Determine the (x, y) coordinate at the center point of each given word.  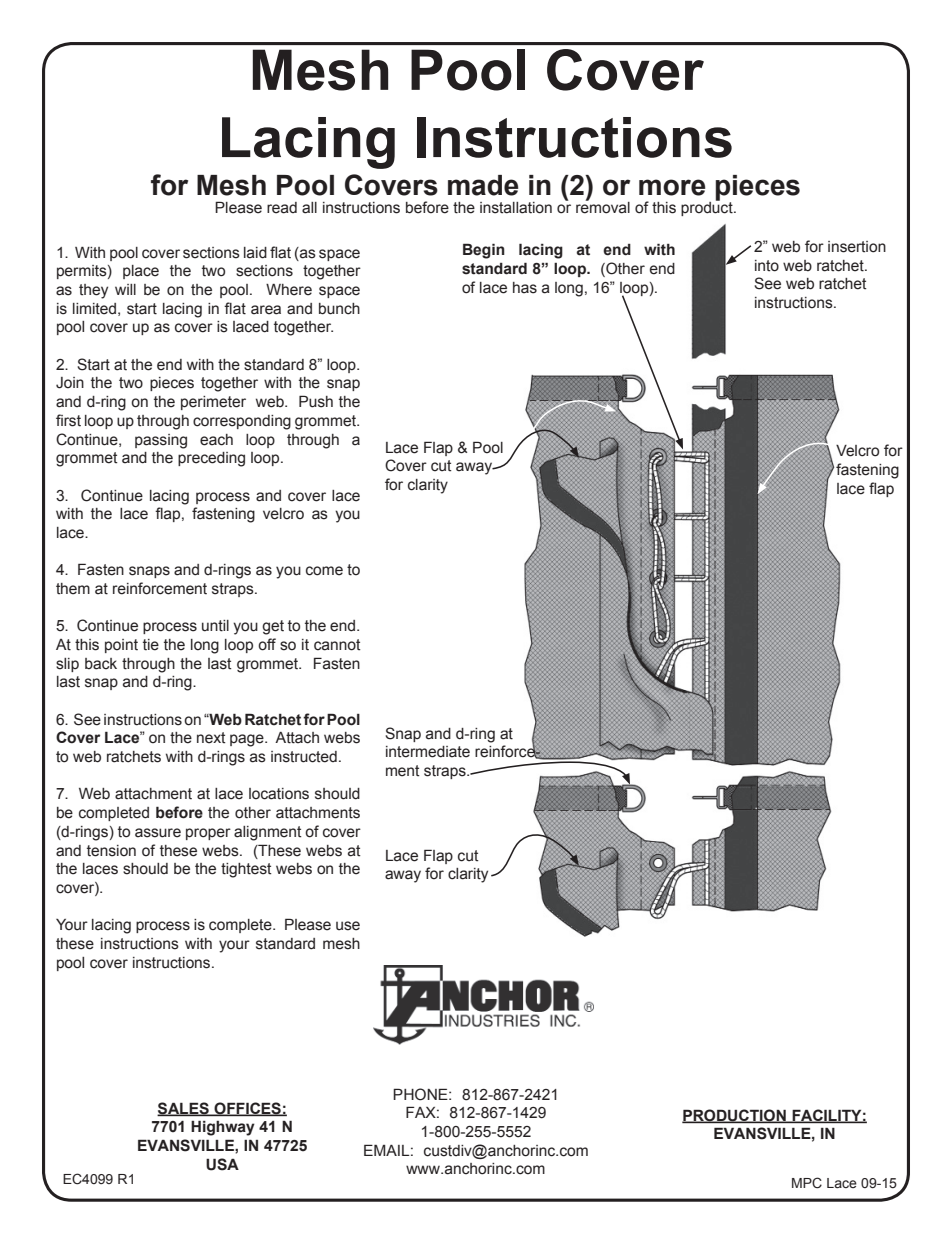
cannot (337, 645)
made (483, 185)
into (767, 266)
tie (151, 645)
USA (222, 1164)
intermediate (428, 752)
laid (255, 253)
